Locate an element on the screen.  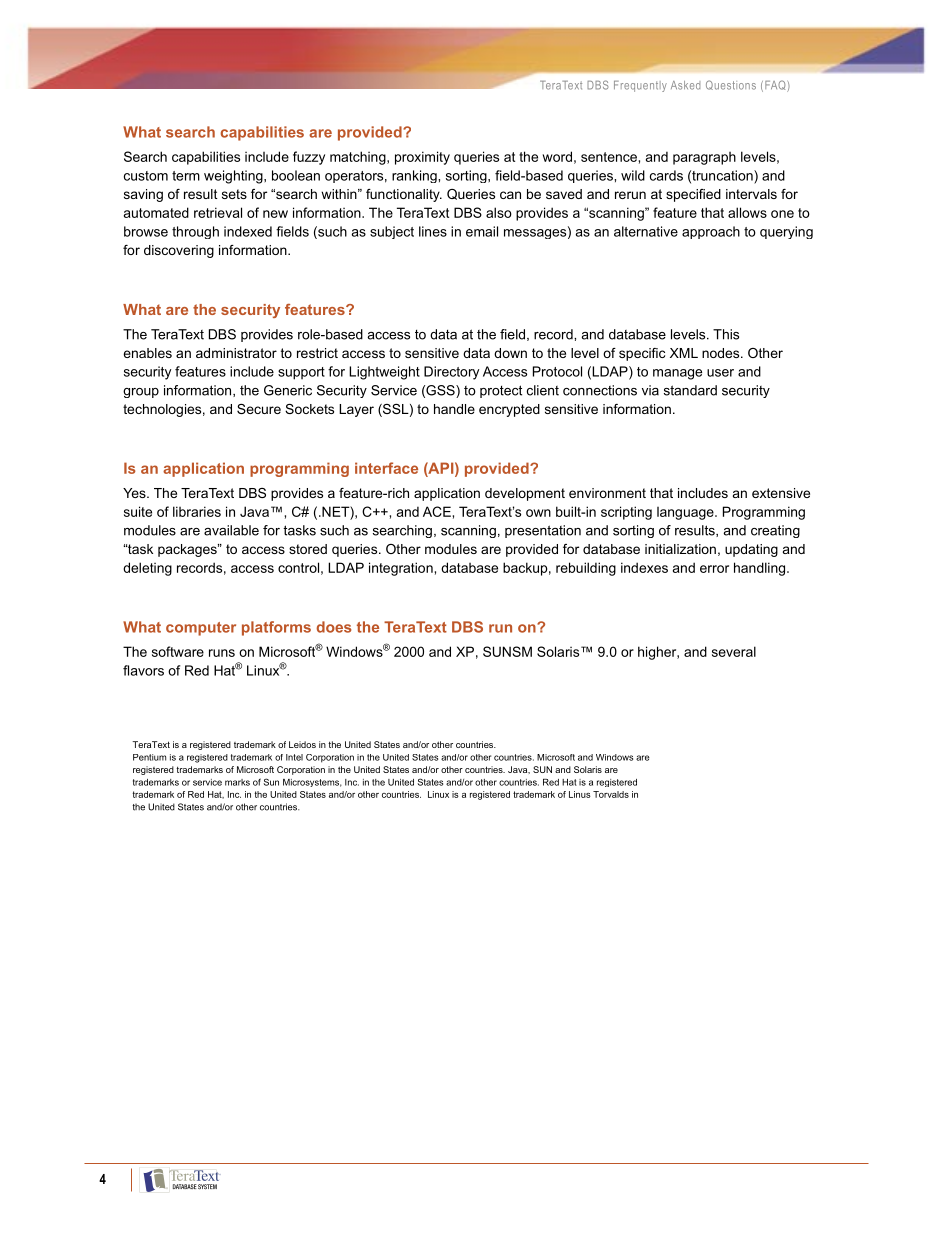
Asked is located at coordinates (685, 85).
